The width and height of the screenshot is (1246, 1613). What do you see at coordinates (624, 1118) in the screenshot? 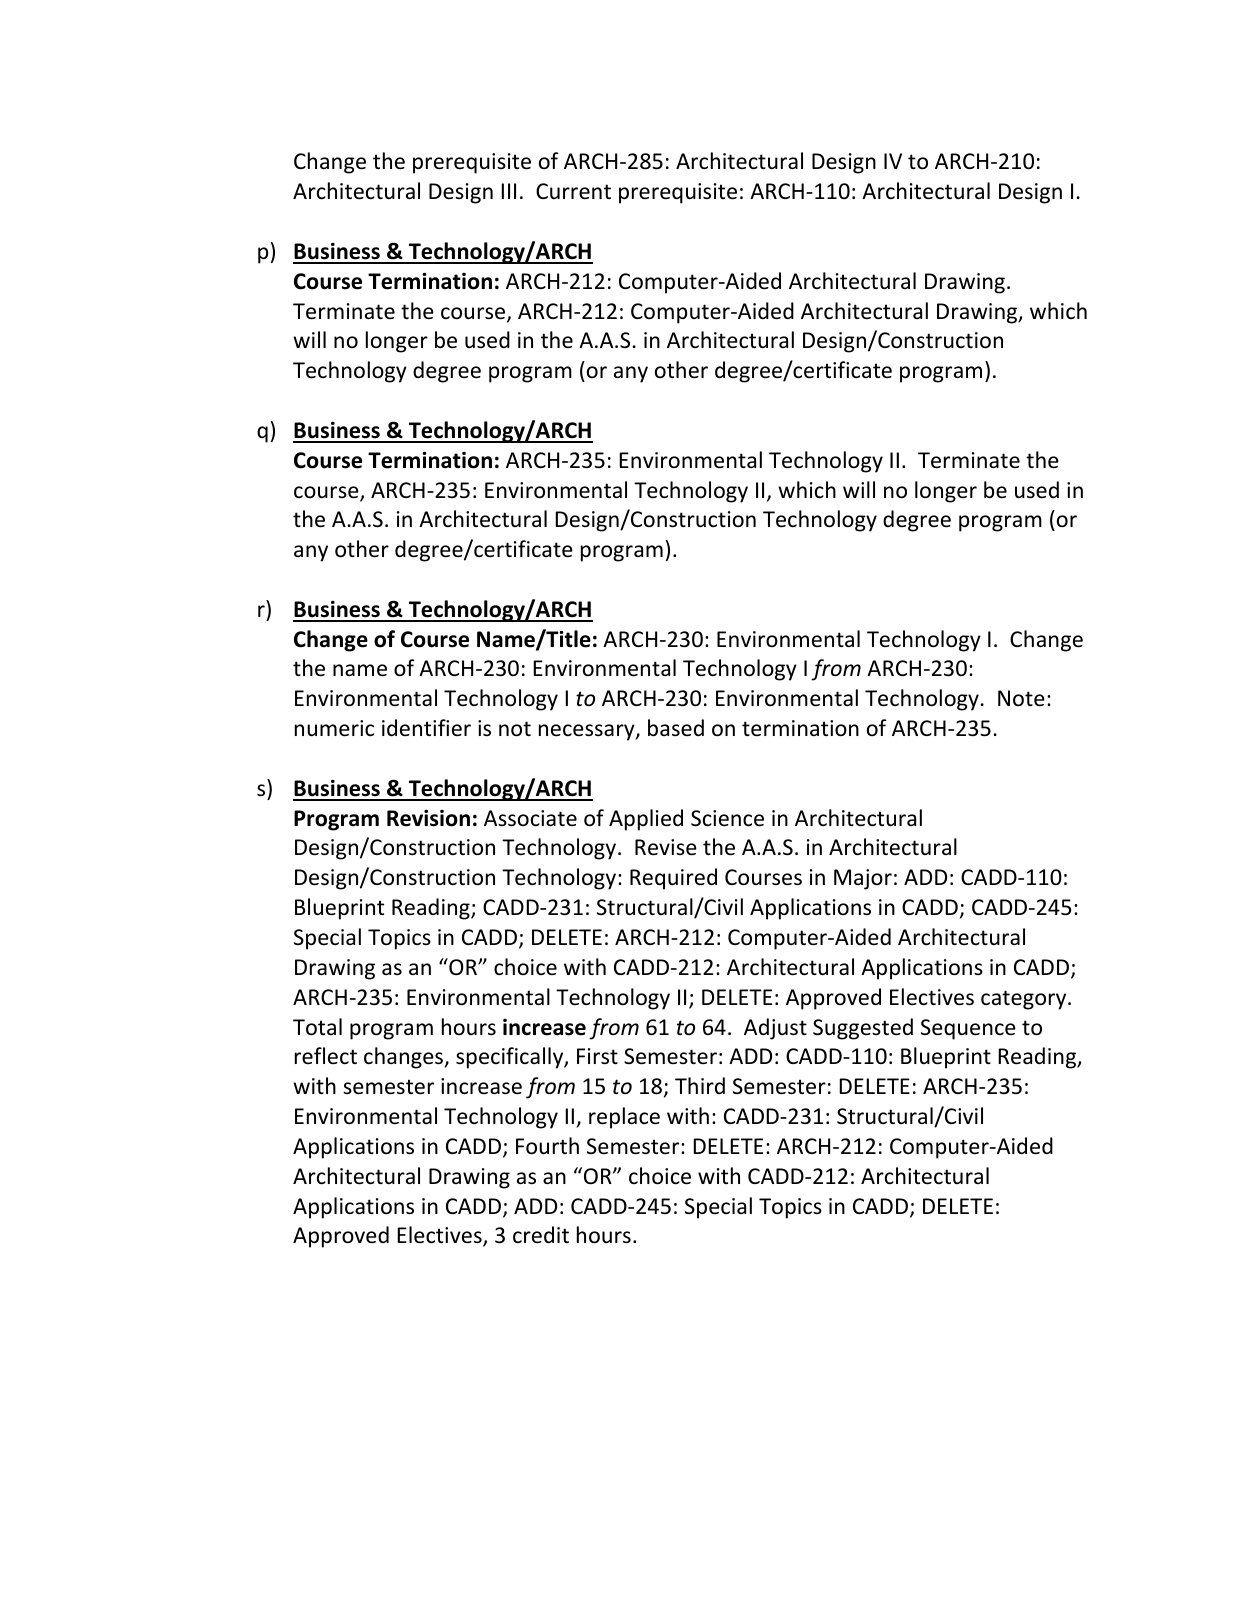
I see `replace` at bounding box center [624, 1118].
